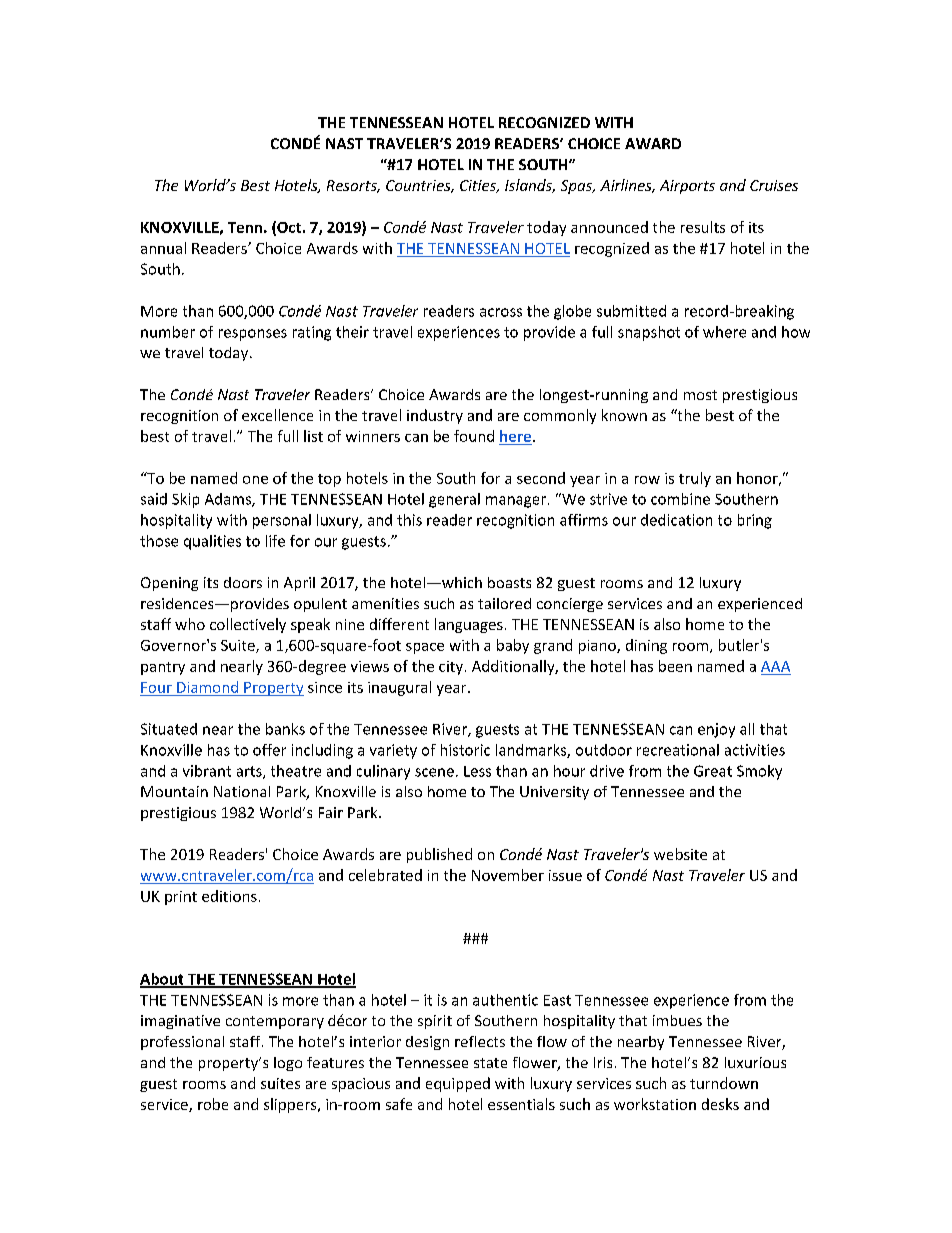 Image resolution: width=952 pixels, height=1233 pixels. What do you see at coordinates (703, 227) in the screenshot?
I see `results` at bounding box center [703, 227].
